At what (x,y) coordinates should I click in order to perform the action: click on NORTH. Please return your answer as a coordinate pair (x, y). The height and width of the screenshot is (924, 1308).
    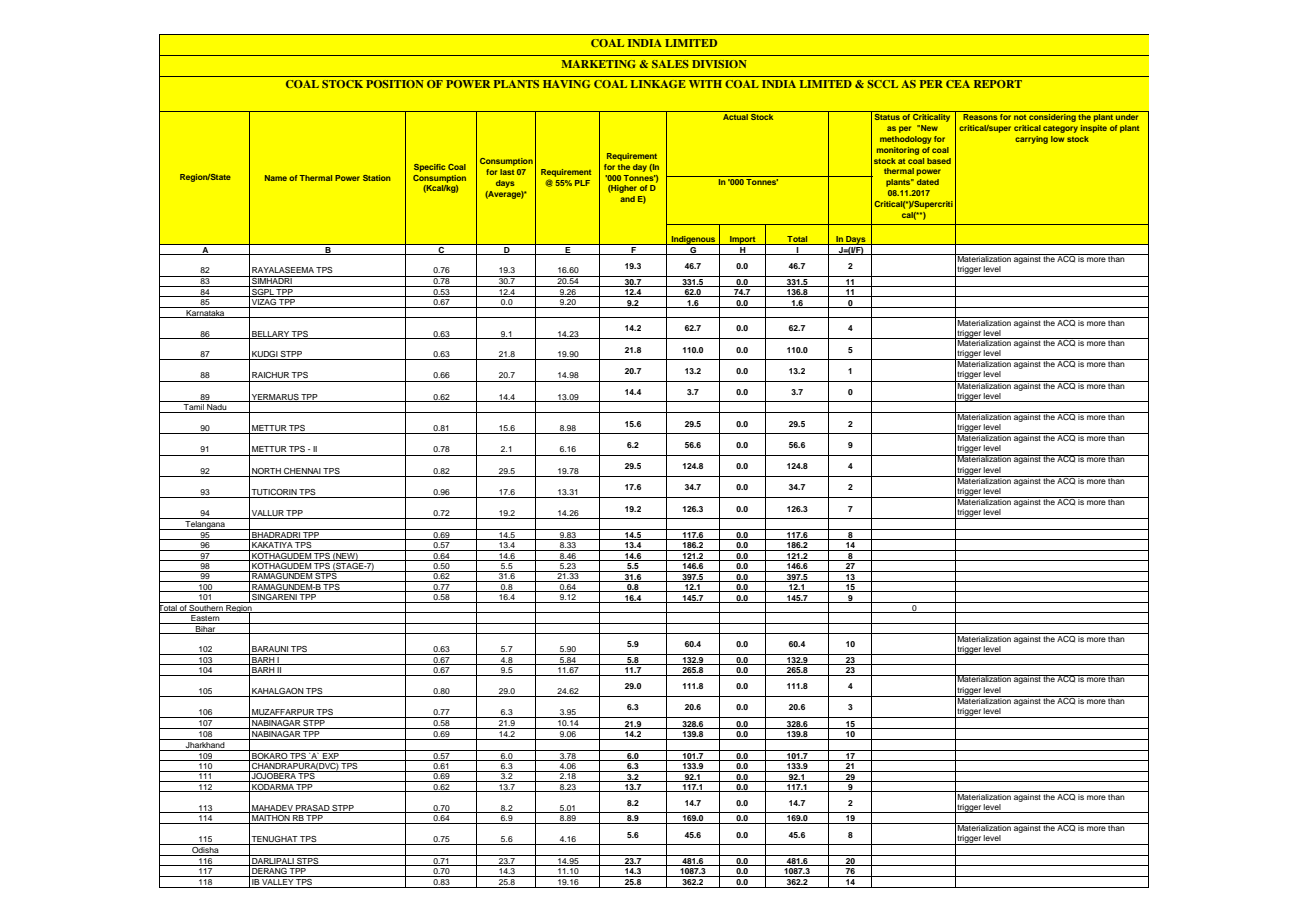
    Looking at the image, I should click on (266, 471).
